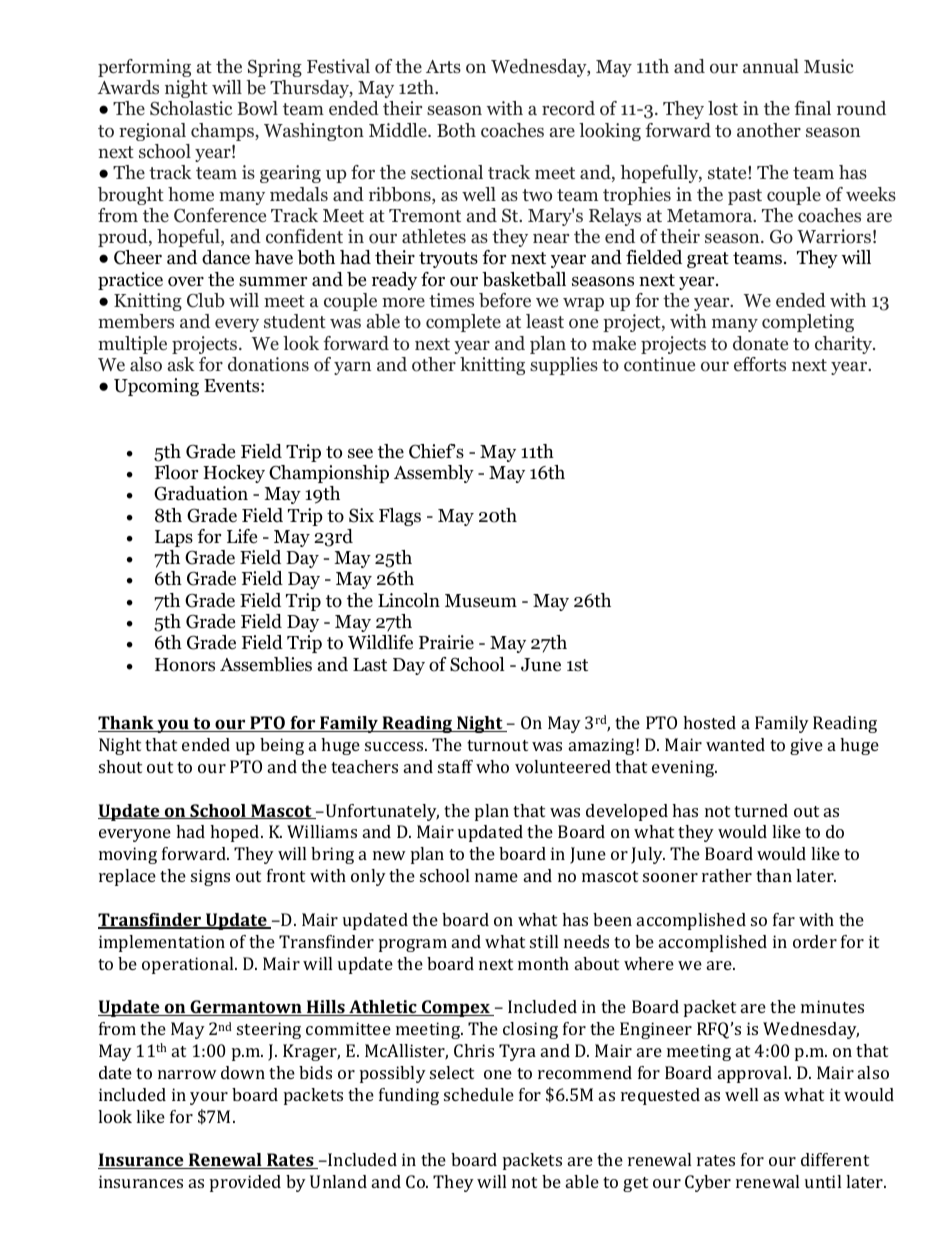 Image resolution: width=952 pixels, height=1233 pixels. What do you see at coordinates (223, 132) in the screenshot?
I see `champs` at bounding box center [223, 132].
